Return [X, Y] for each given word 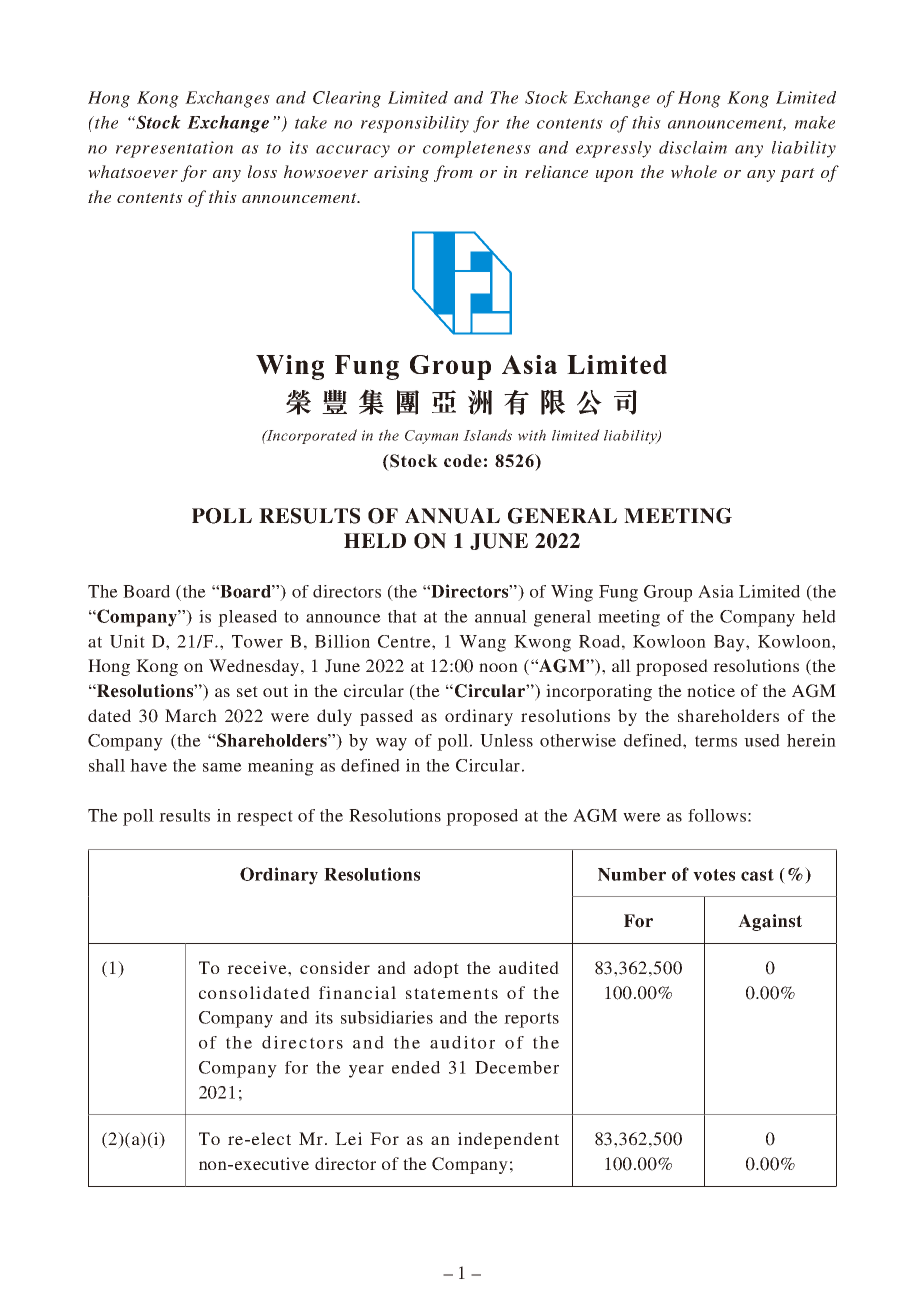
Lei [348, 1138]
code [463, 460]
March [191, 715]
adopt [436, 969]
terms [716, 741]
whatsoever [133, 172]
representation [174, 149]
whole [694, 172]
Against [770, 922]
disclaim [693, 147]
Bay [730, 643]
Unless [506, 740]
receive [258, 967]
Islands [487, 435]
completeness [477, 149]
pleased [247, 618]
